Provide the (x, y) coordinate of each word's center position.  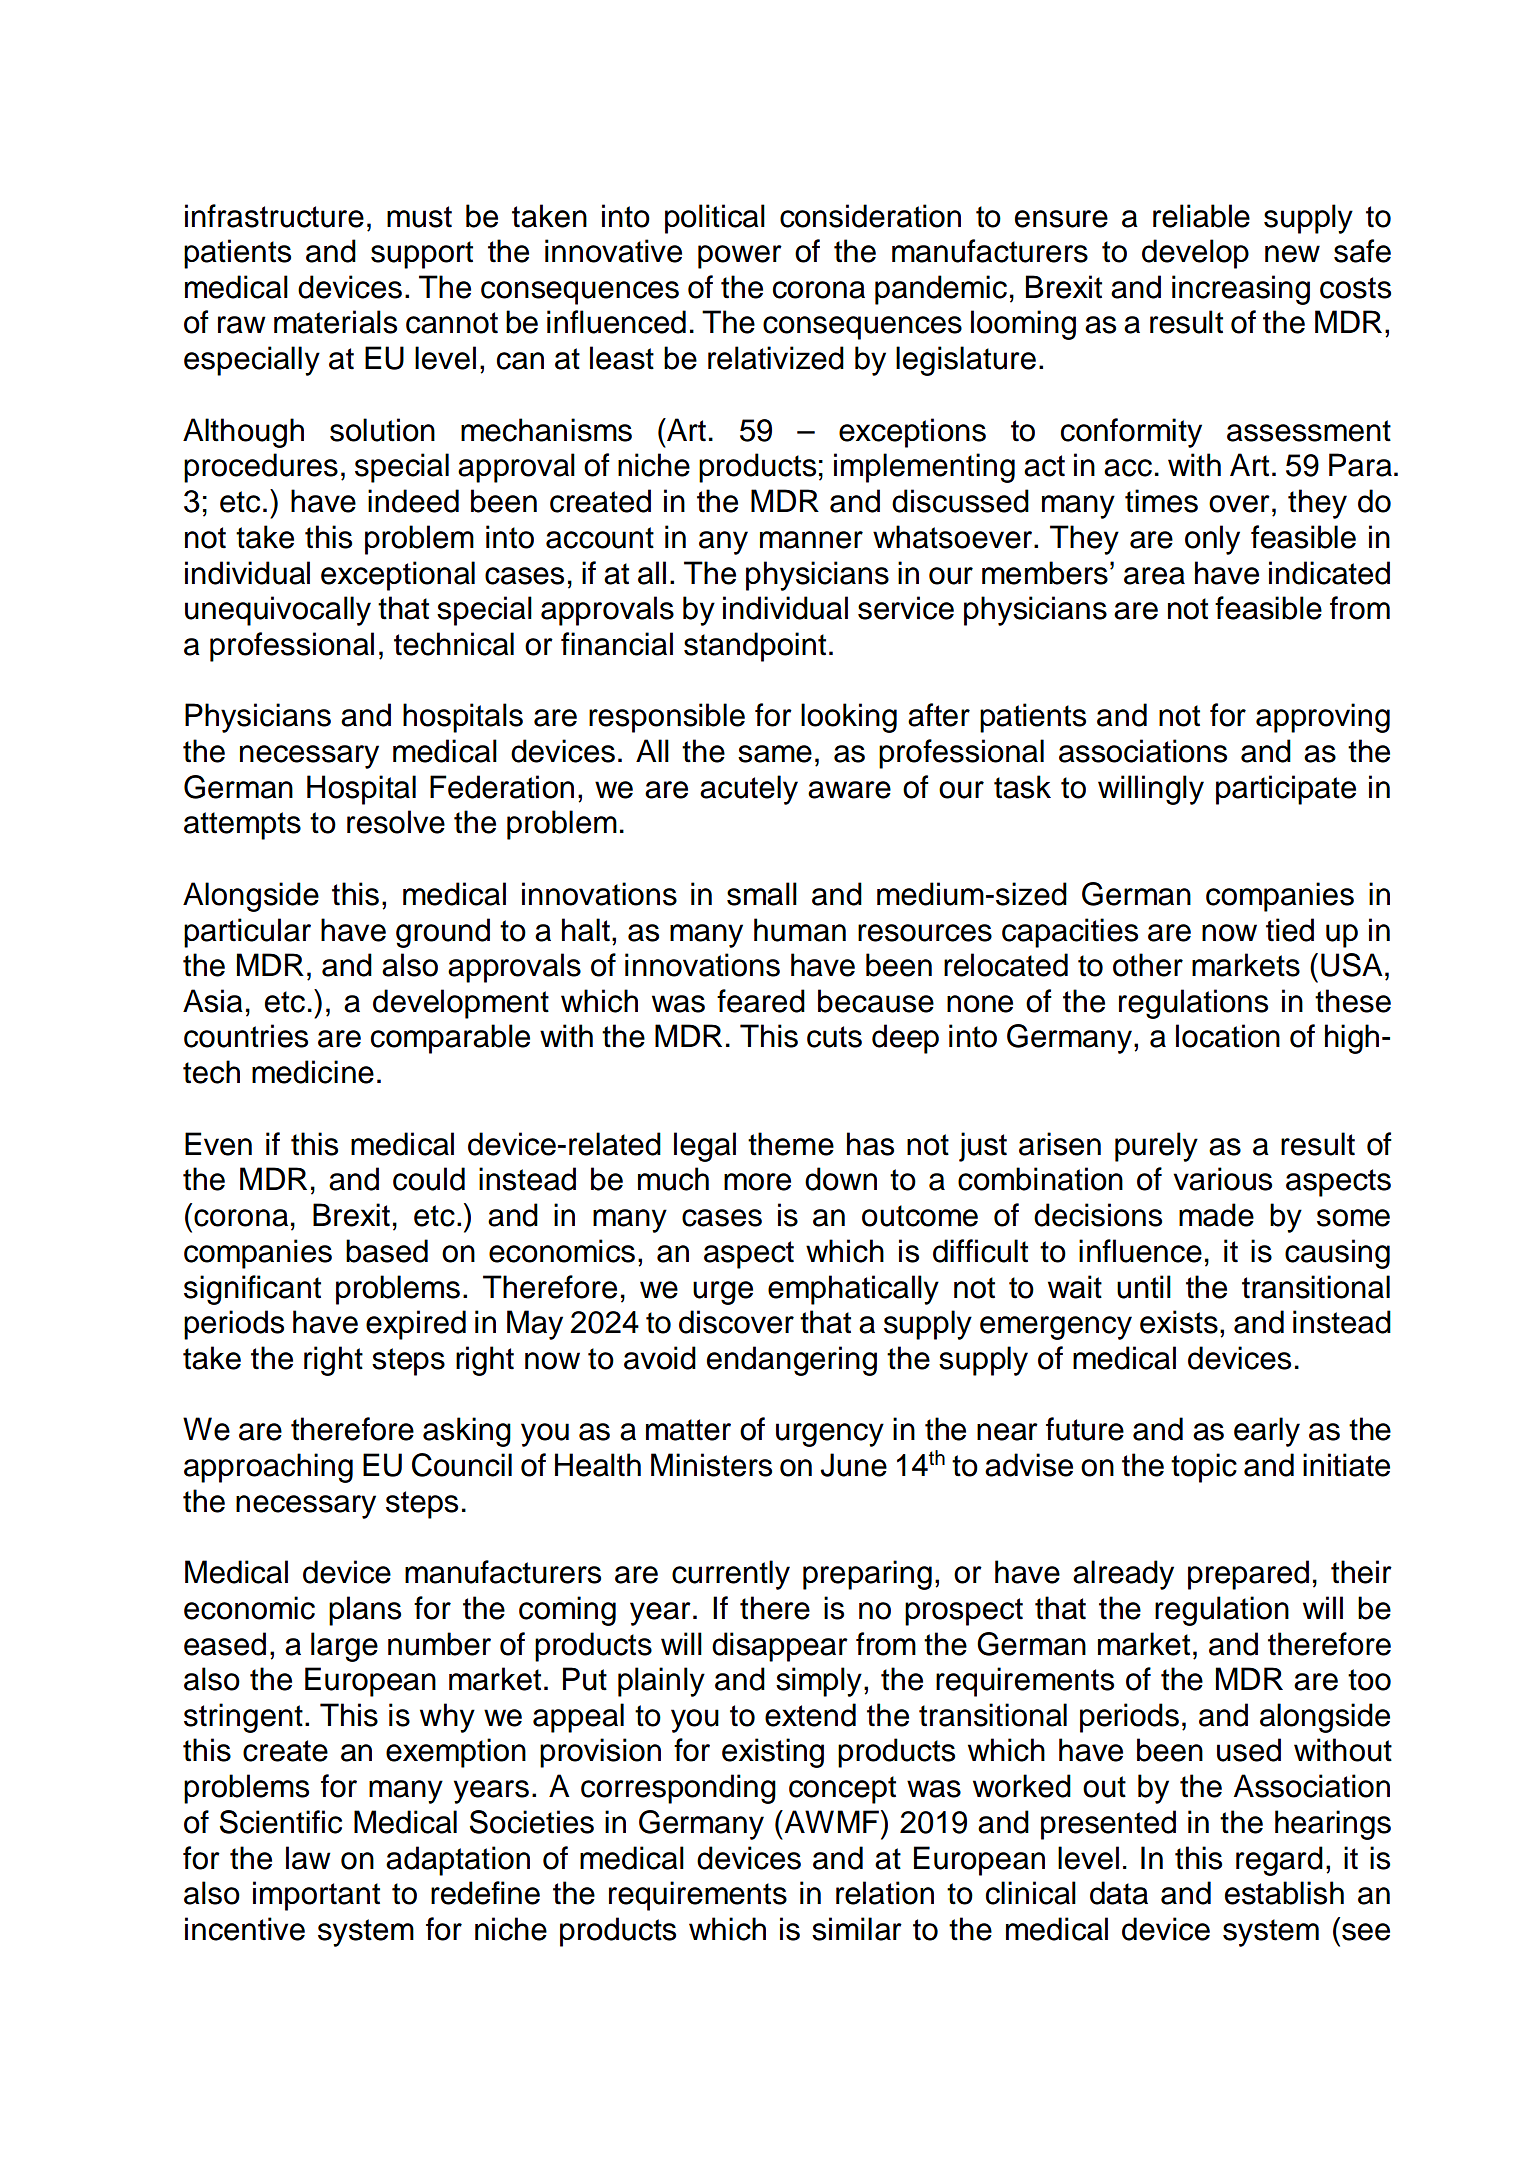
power (740, 257)
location (1228, 1036)
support (422, 255)
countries (246, 1036)
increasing (1241, 290)
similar (857, 1929)
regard (1279, 1861)
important (316, 1896)
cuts (834, 1037)
